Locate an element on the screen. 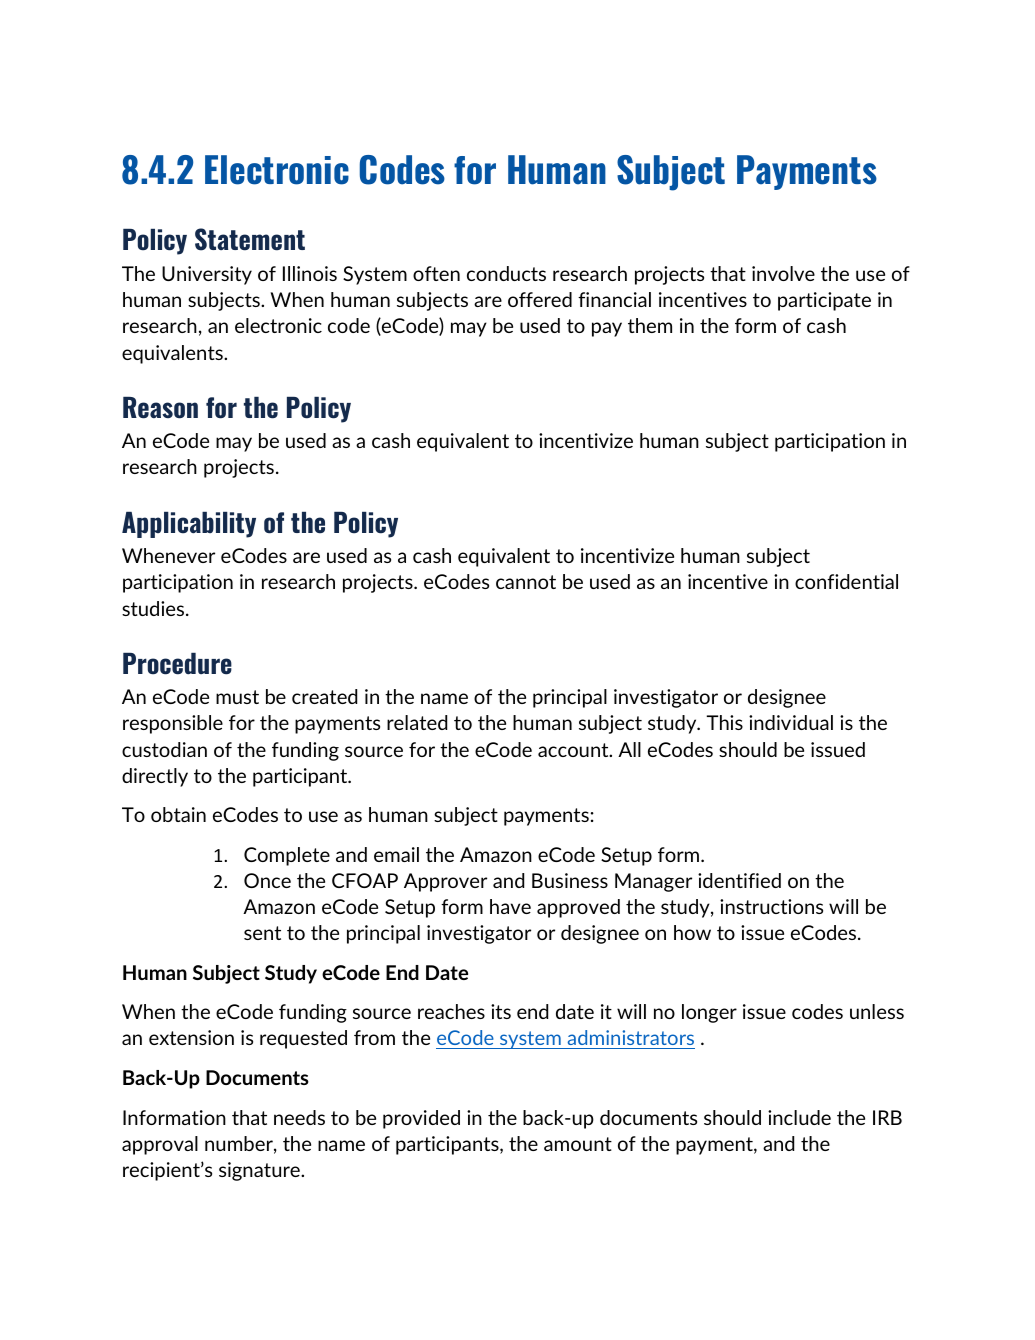  related is located at coordinates (417, 722).
